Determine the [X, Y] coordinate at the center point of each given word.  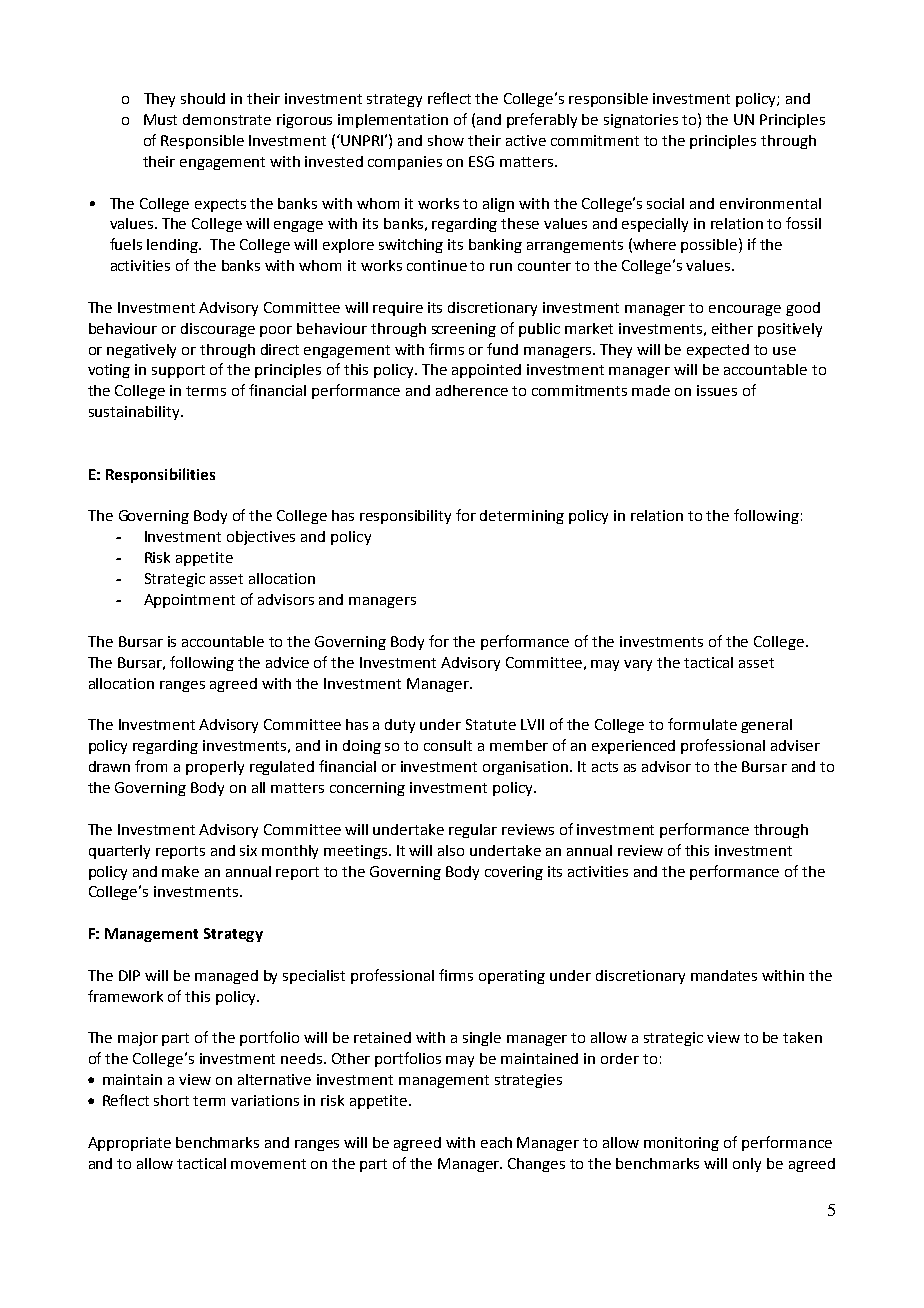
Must [160, 119]
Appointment [189, 601]
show [446, 140]
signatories [641, 121]
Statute [491, 724]
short [171, 1100]
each [496, 1142]
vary [638, 665]
